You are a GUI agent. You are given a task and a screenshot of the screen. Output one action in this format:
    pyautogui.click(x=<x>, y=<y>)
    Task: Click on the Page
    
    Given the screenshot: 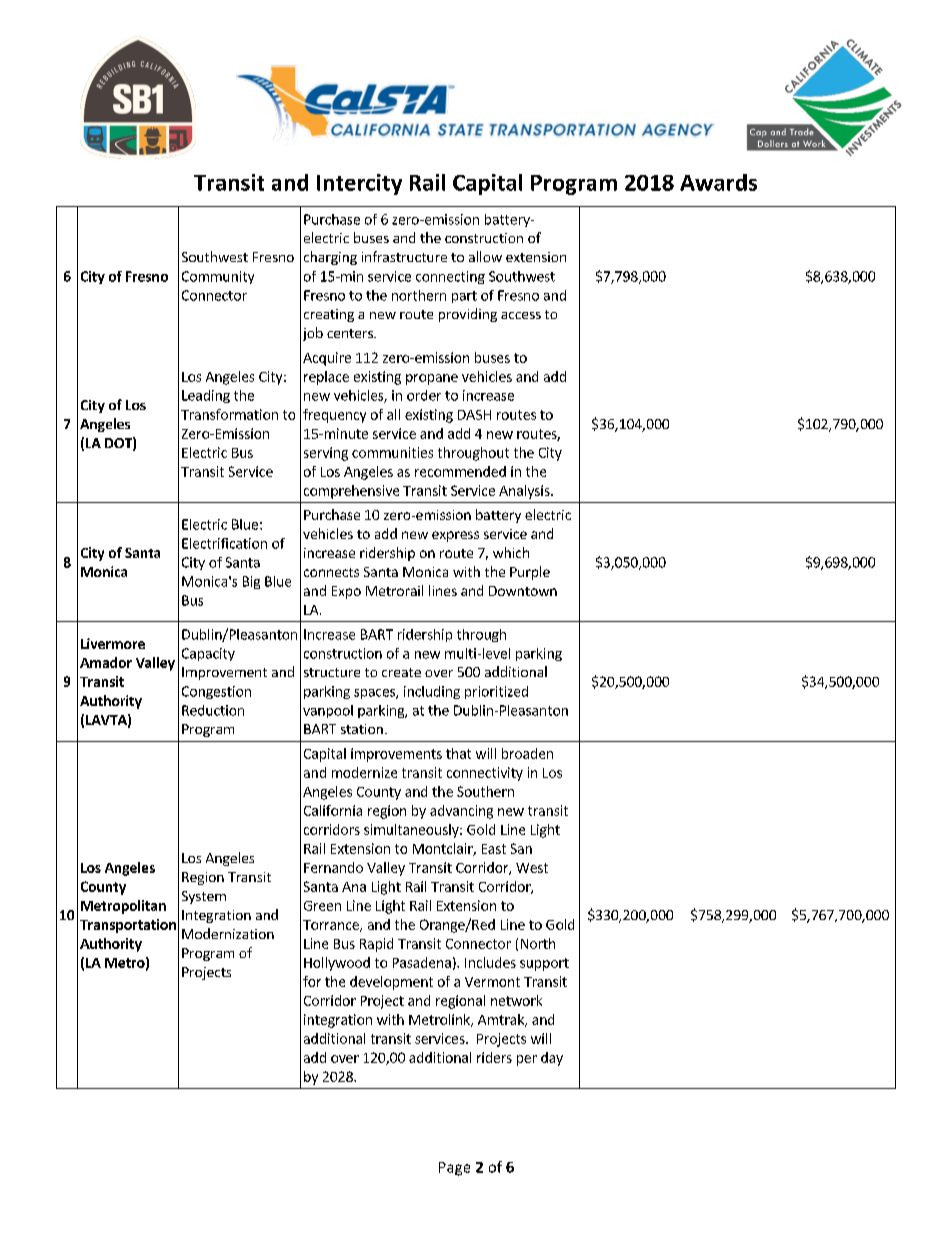 What is the action you would take?
    pyautogui.click(x=454, y=1169)
